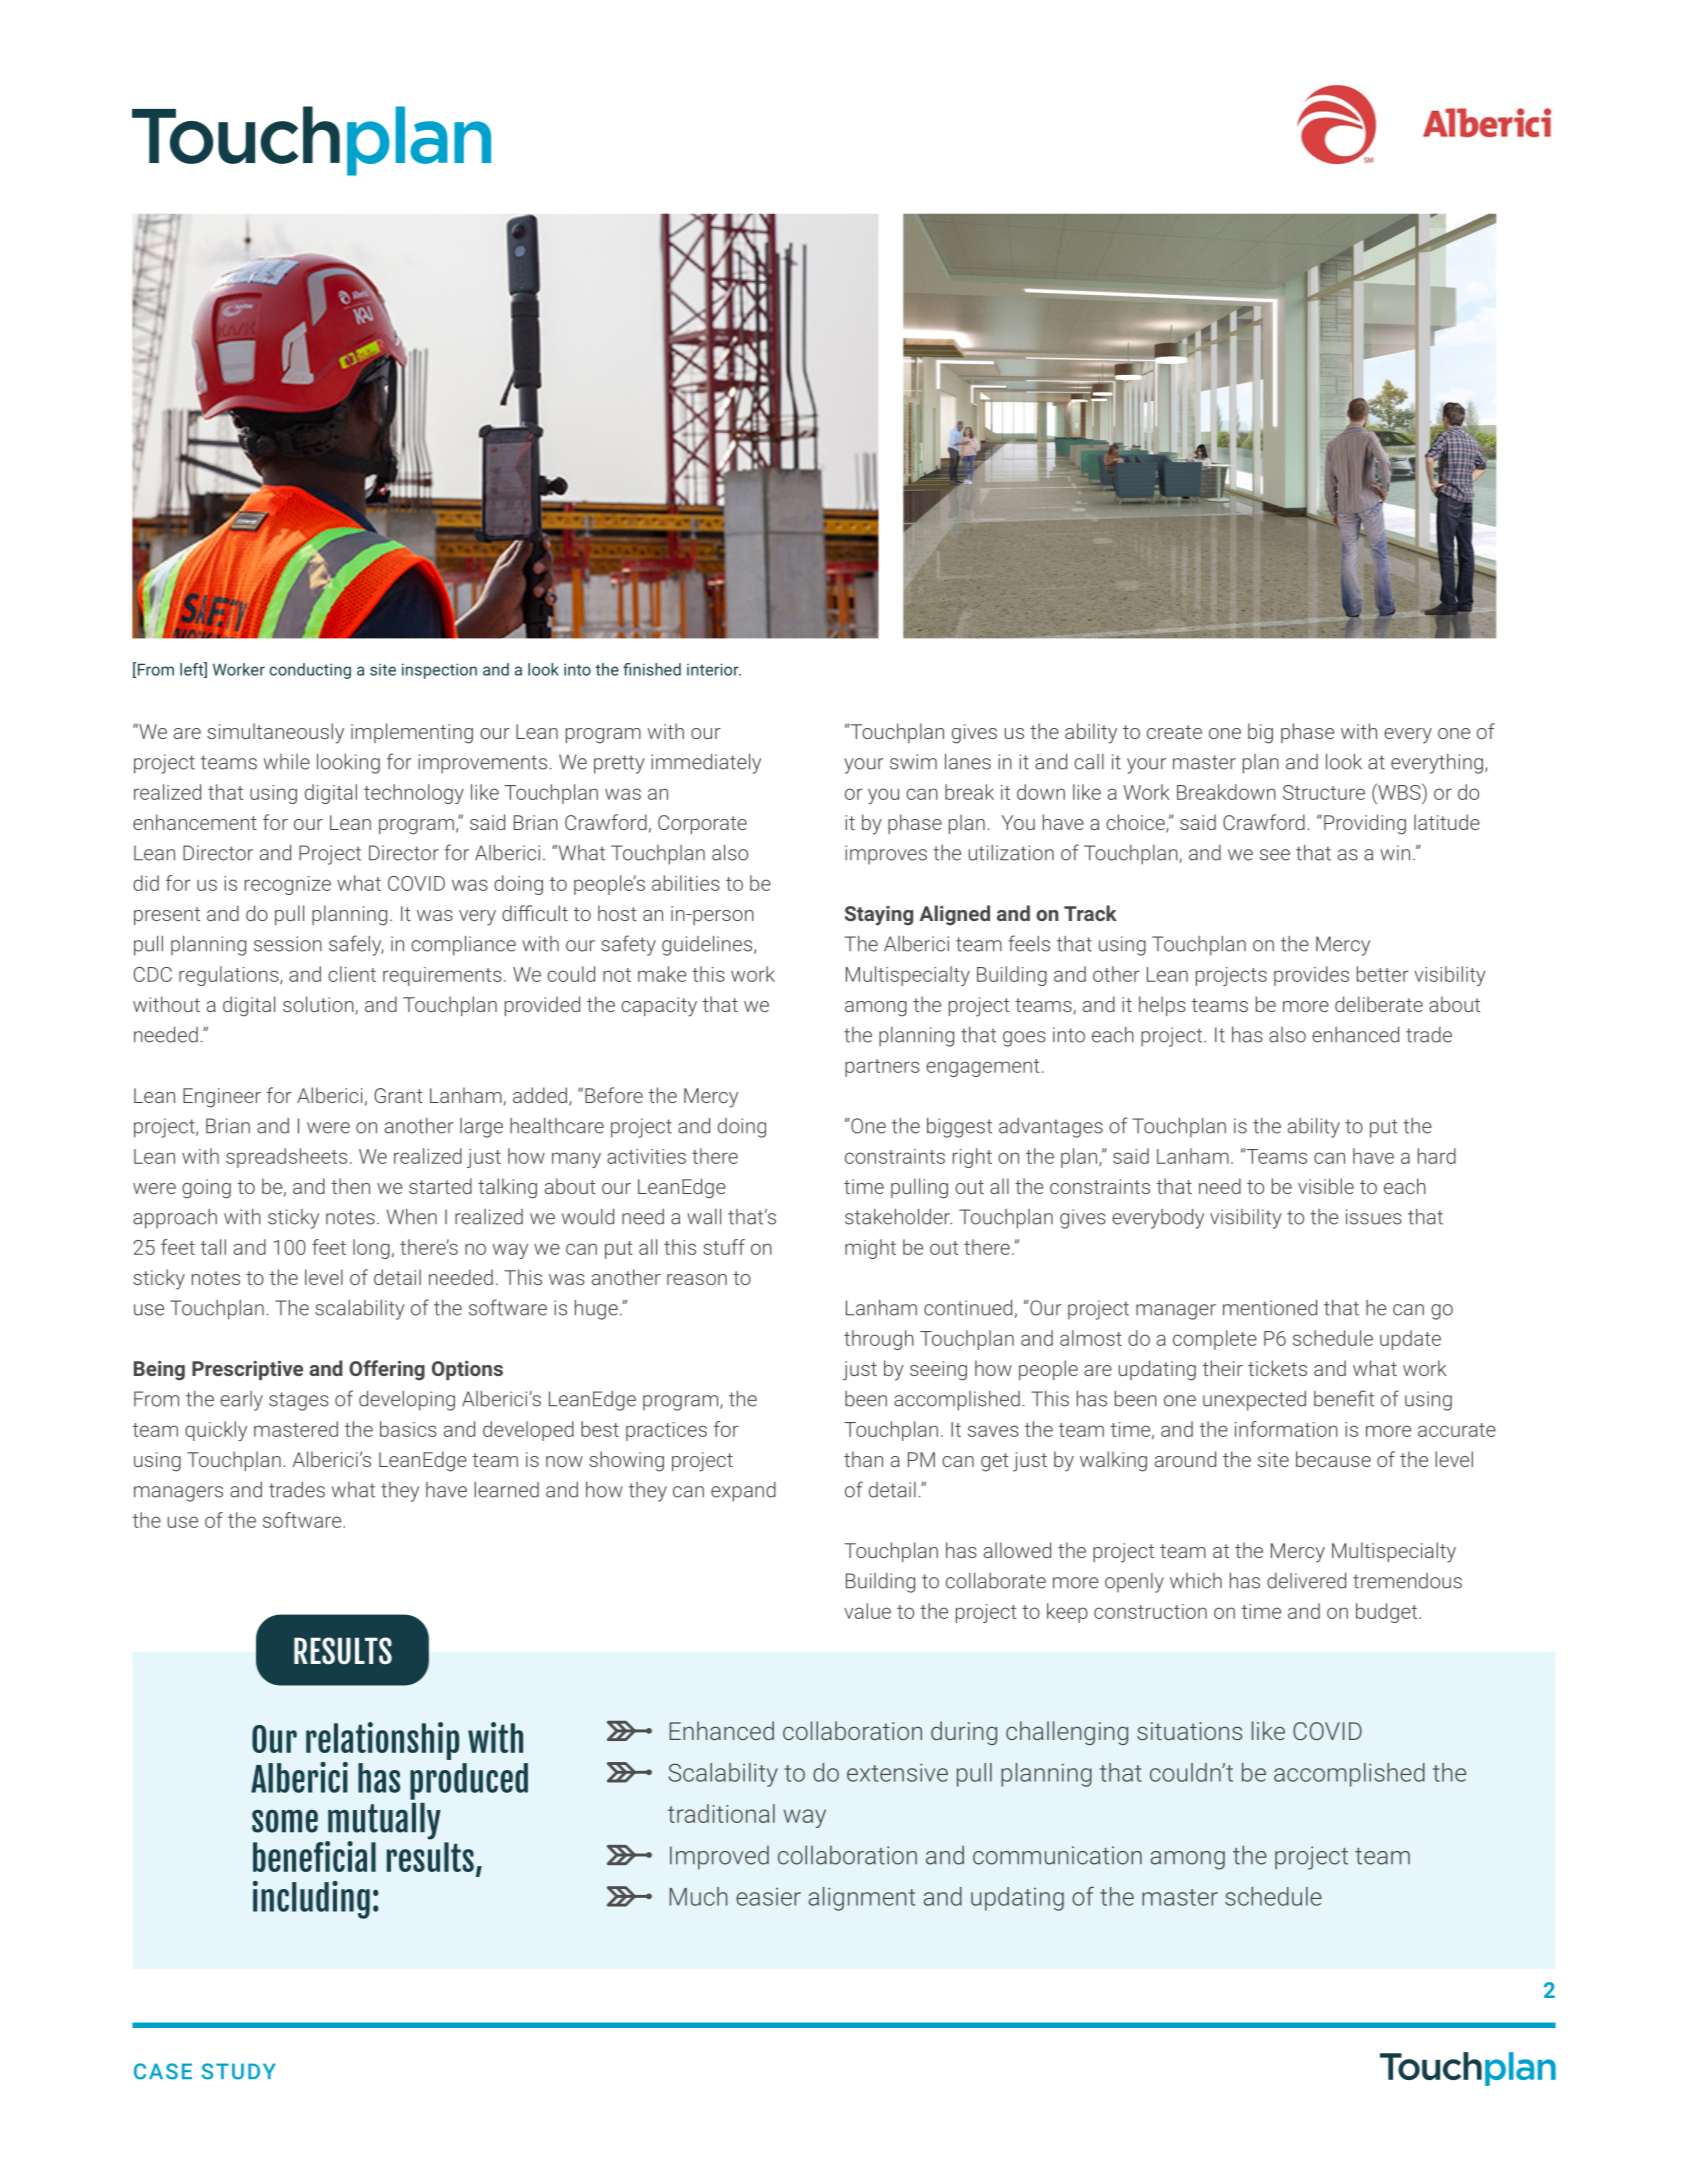 The image size is (1688, 2184). I want to click on create, so click(1174, 732).
